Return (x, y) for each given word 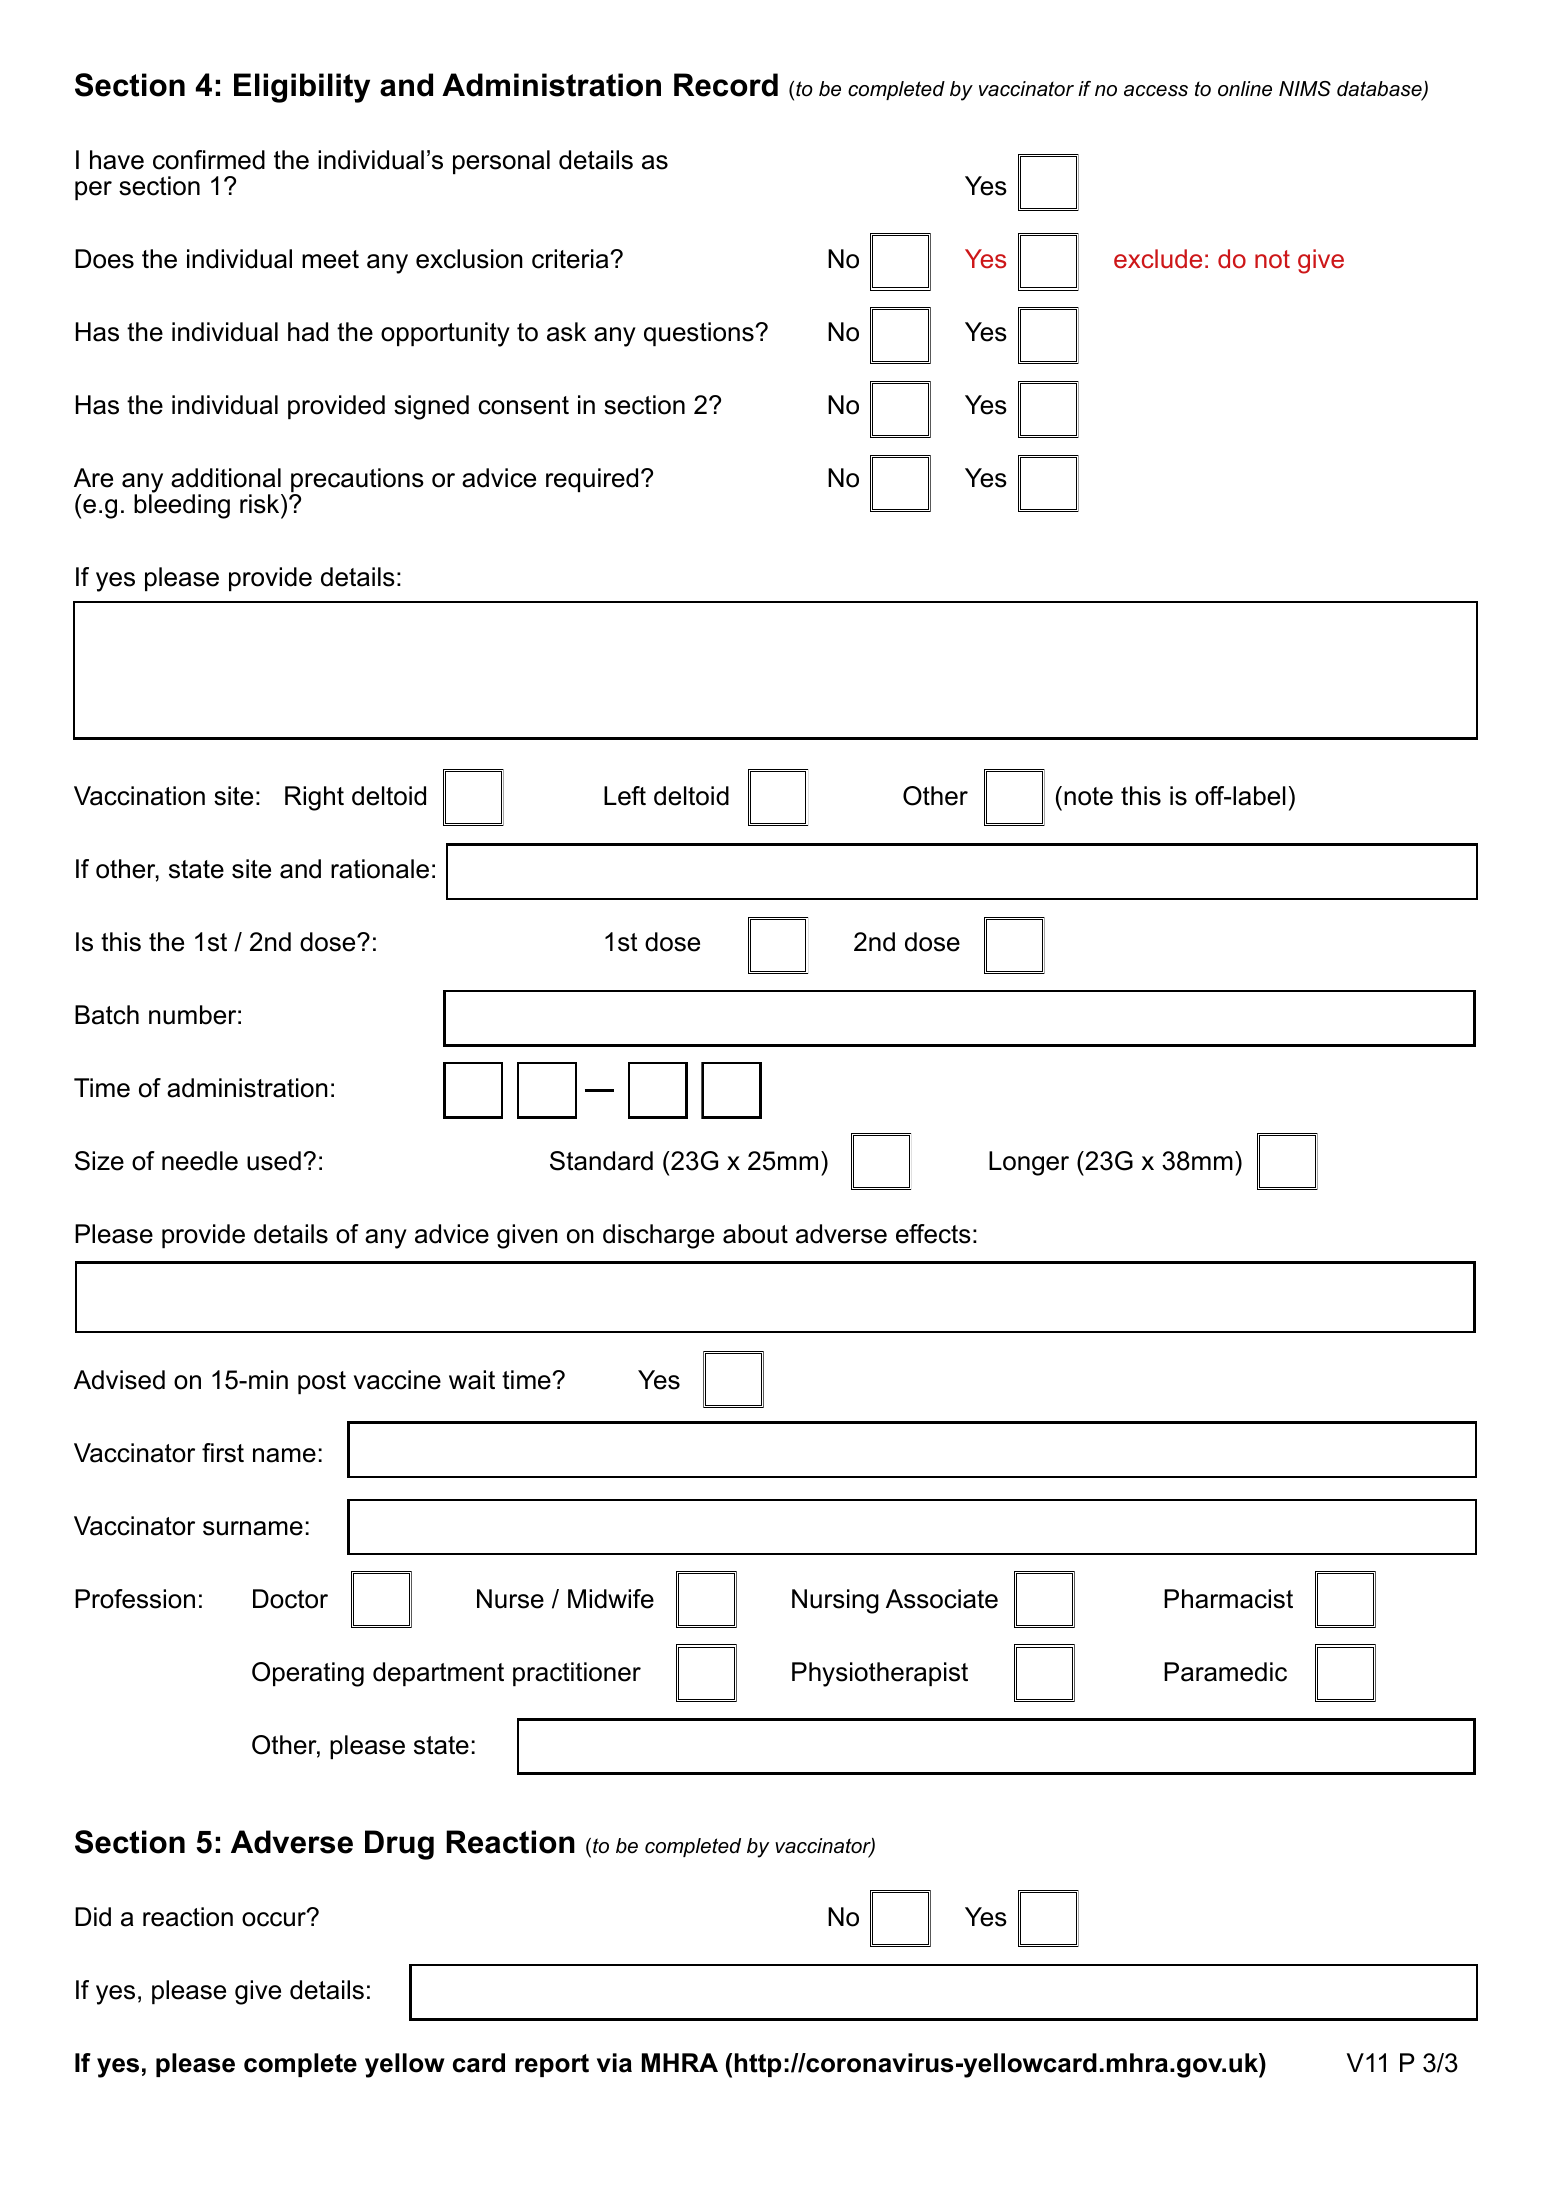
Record (726, 85)
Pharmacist (1228, 1599)
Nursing (835, 1601)
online (1245, 89)
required (592, 480)
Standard (601, 1161)
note (1088, 796)
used (274, 1161)
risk (261, 504)
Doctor (290, 1599)
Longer (1029, 1163)
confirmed (209, 160)
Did (93, 1917)
